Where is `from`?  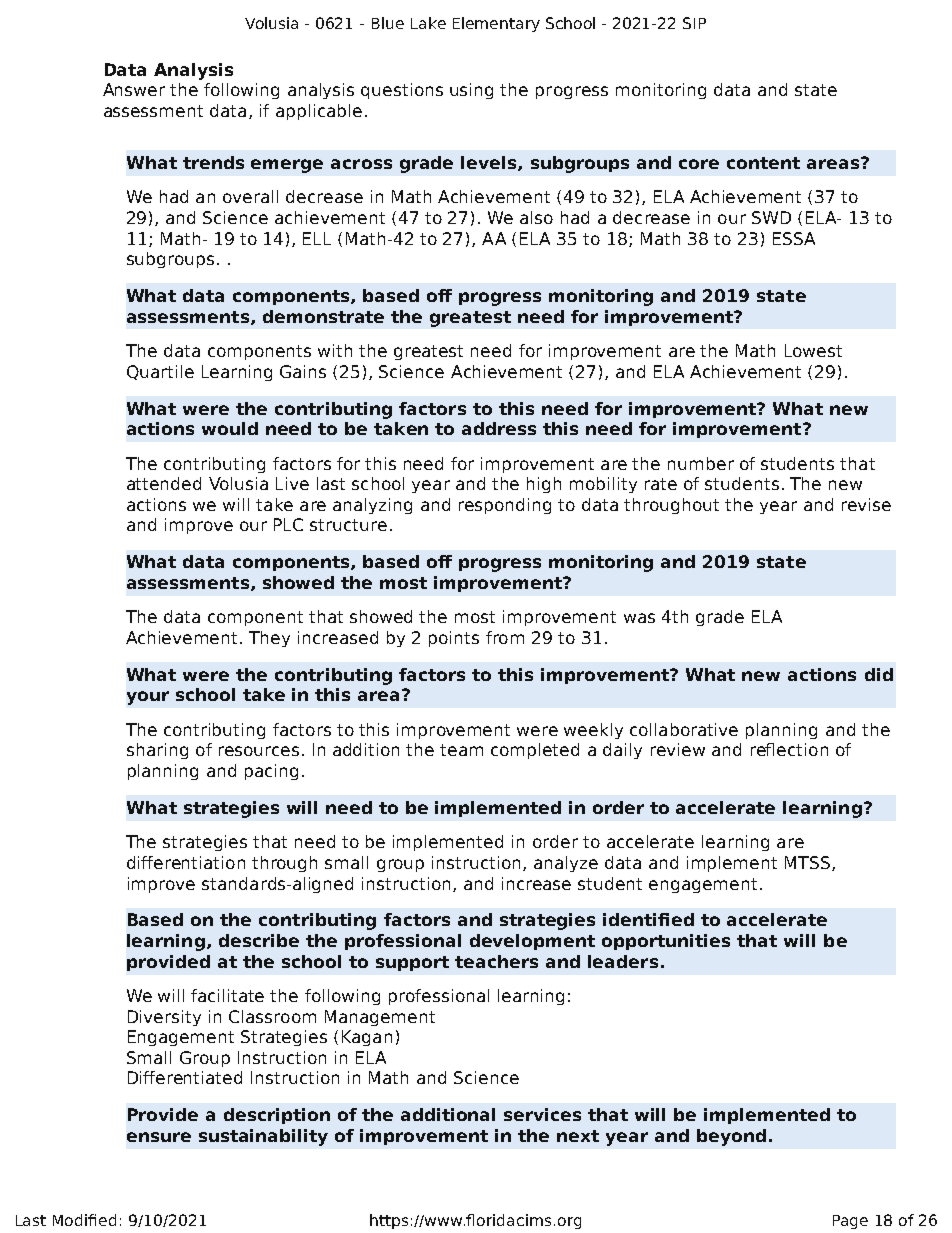
from is located at coordinates (505, 637).
